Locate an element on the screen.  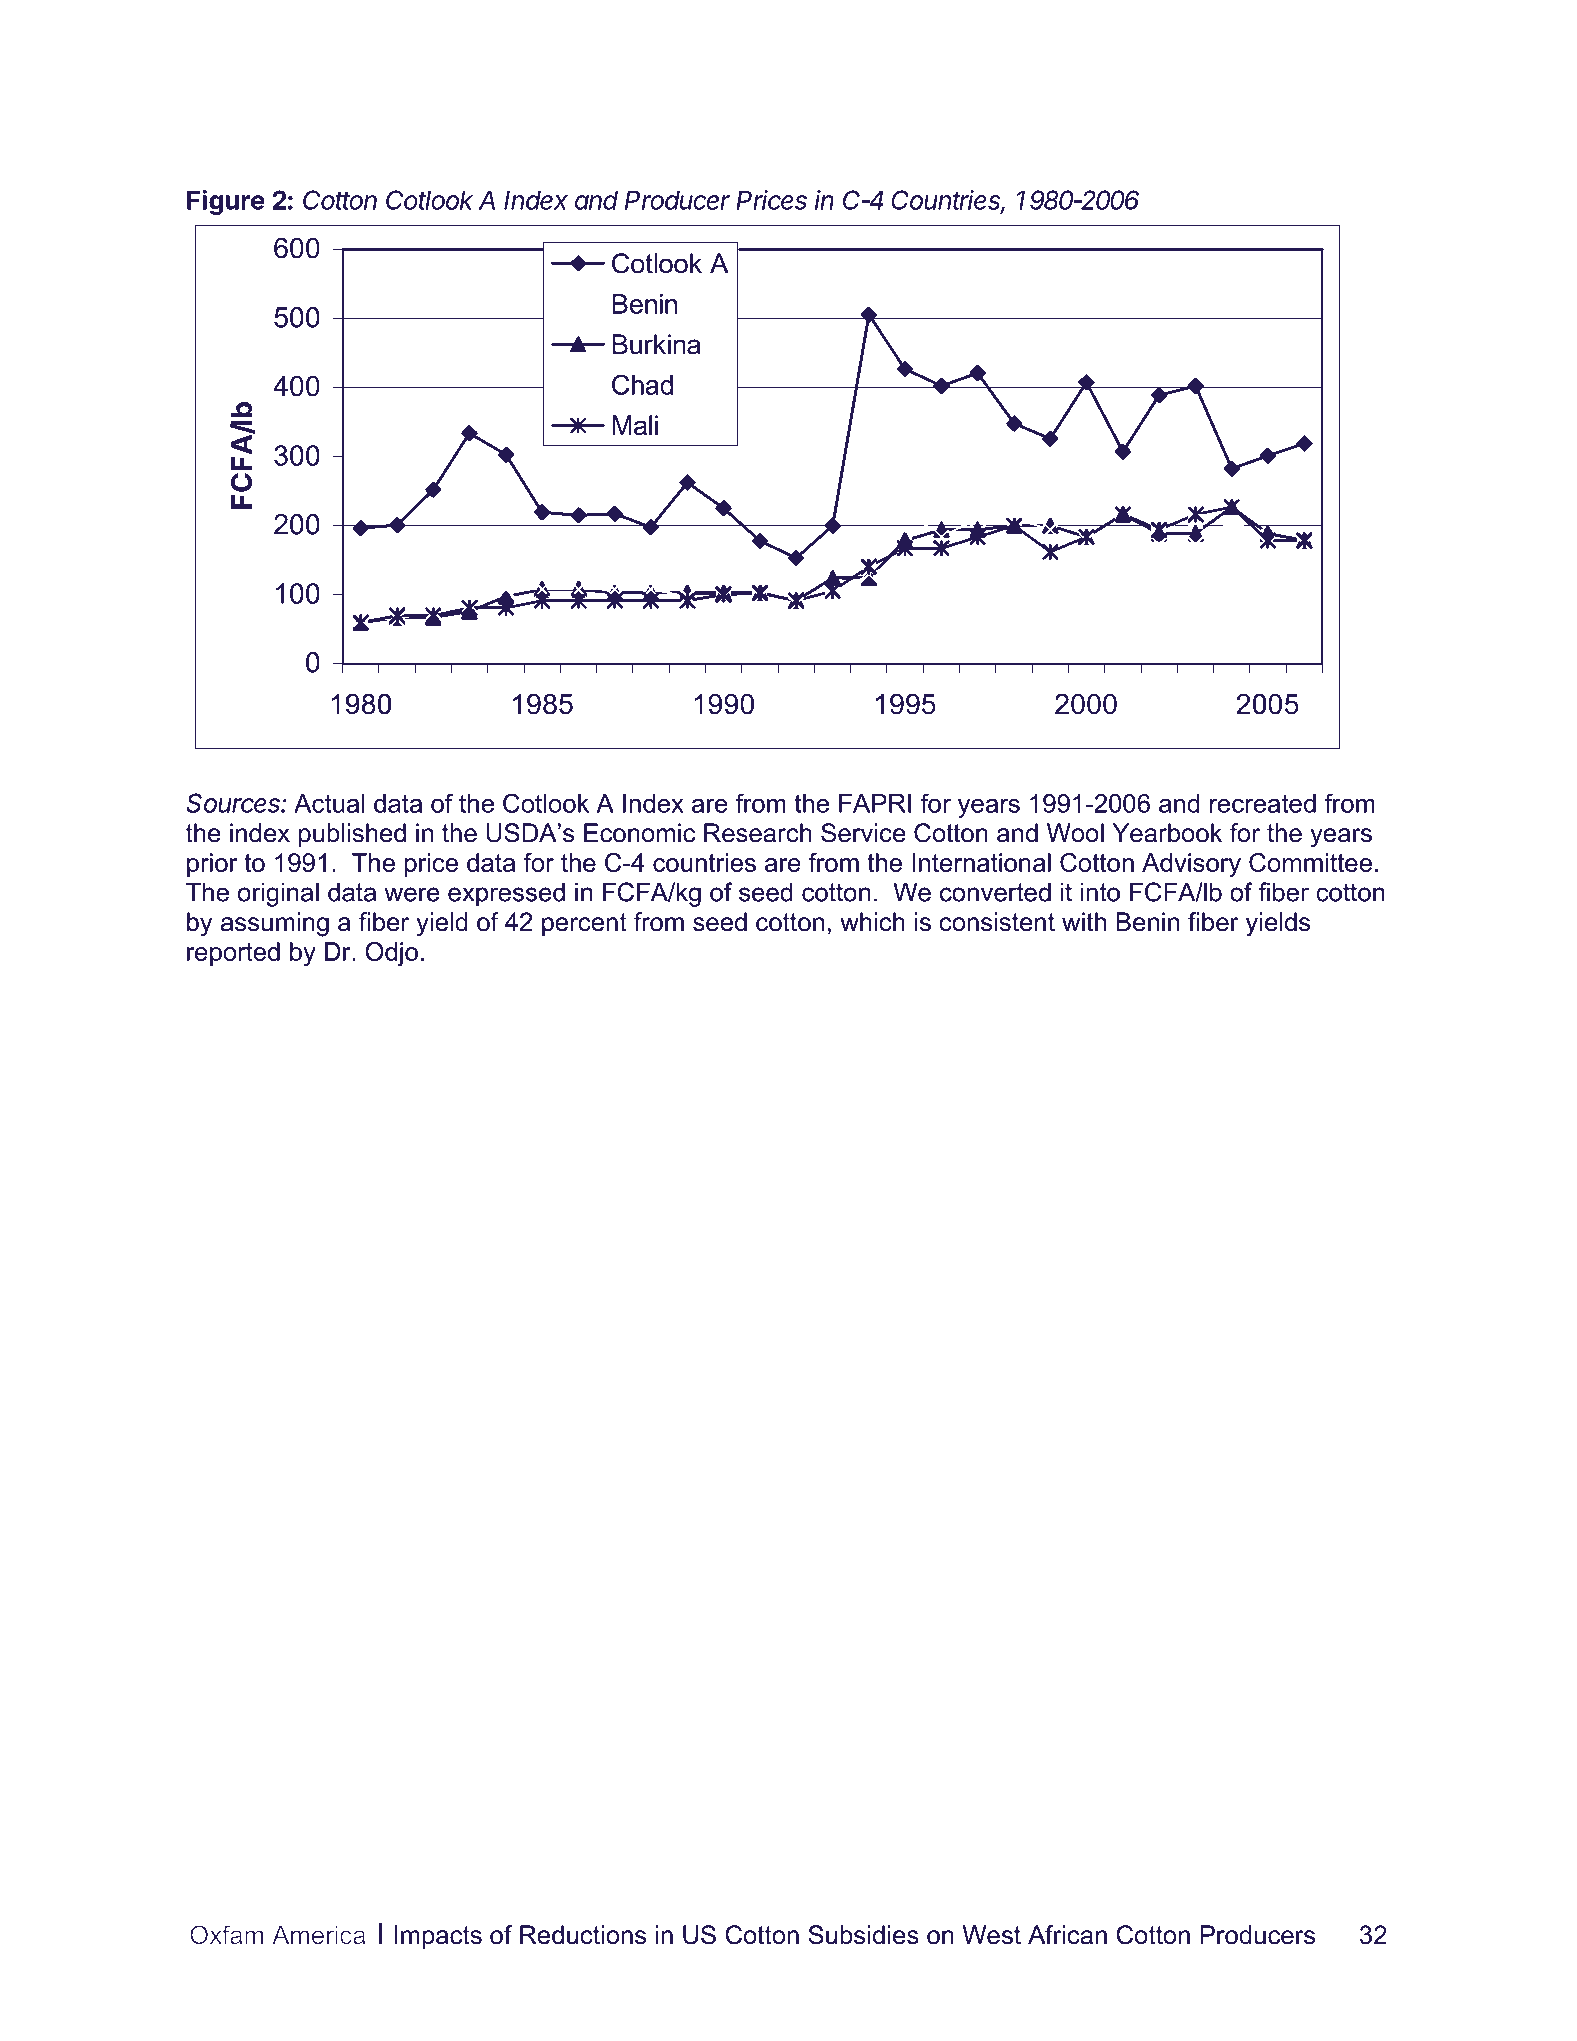
Subsidies is located at coordinates (863, 1935).
